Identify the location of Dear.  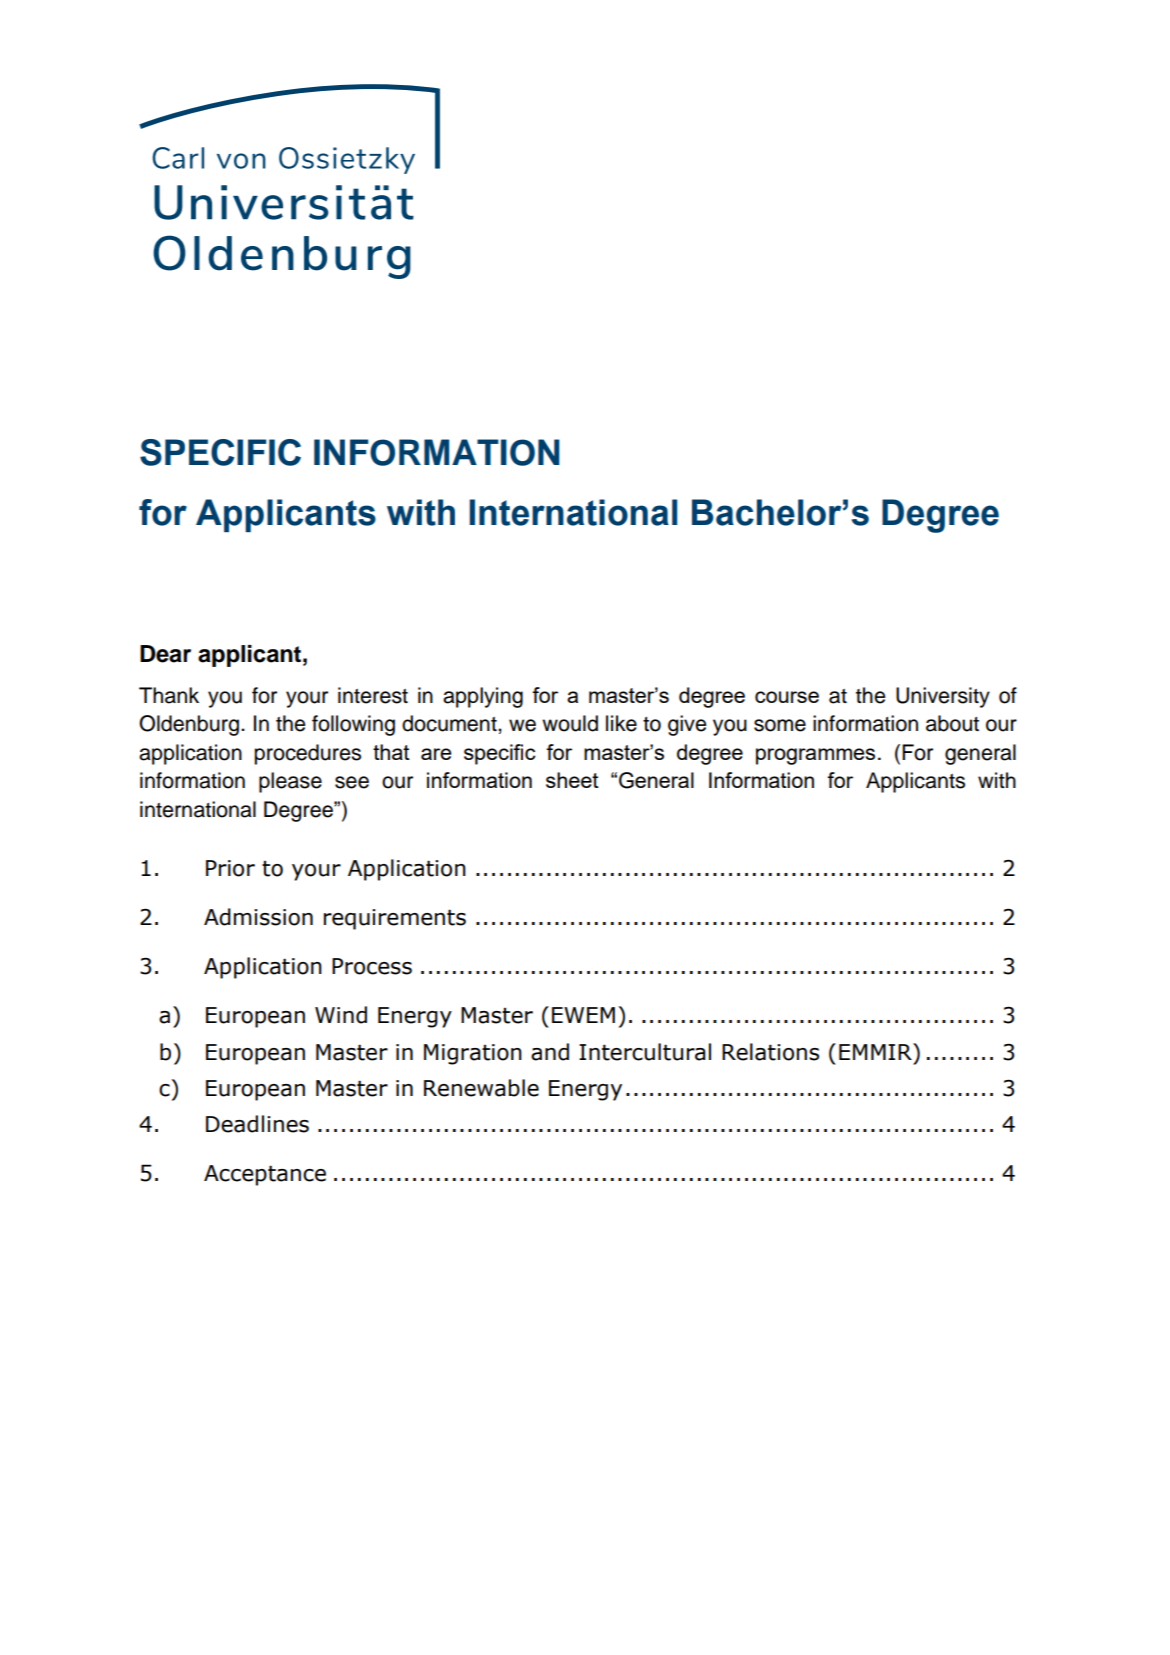
(165, 654).
